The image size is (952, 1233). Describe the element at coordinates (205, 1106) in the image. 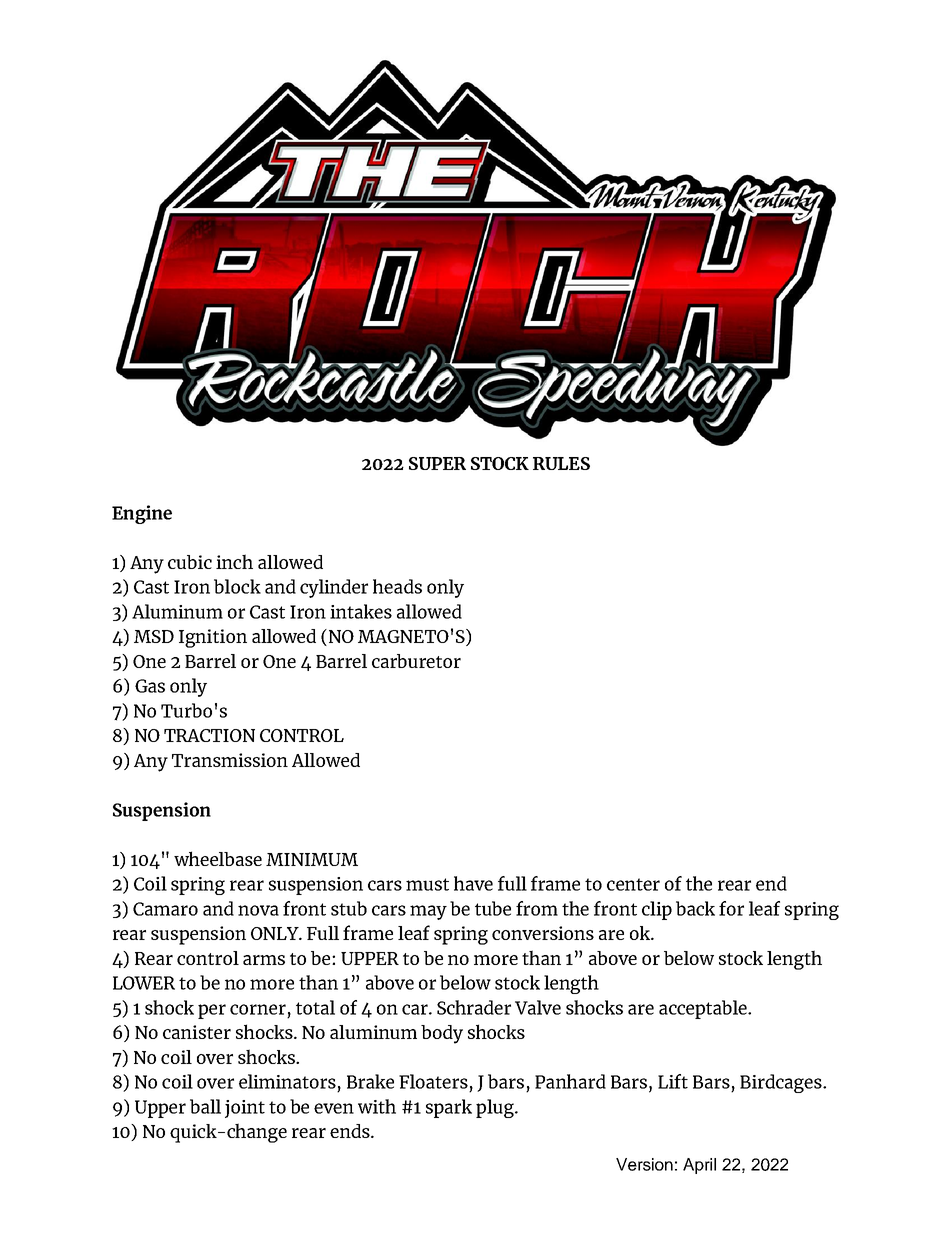

I see `ball` at that location.
